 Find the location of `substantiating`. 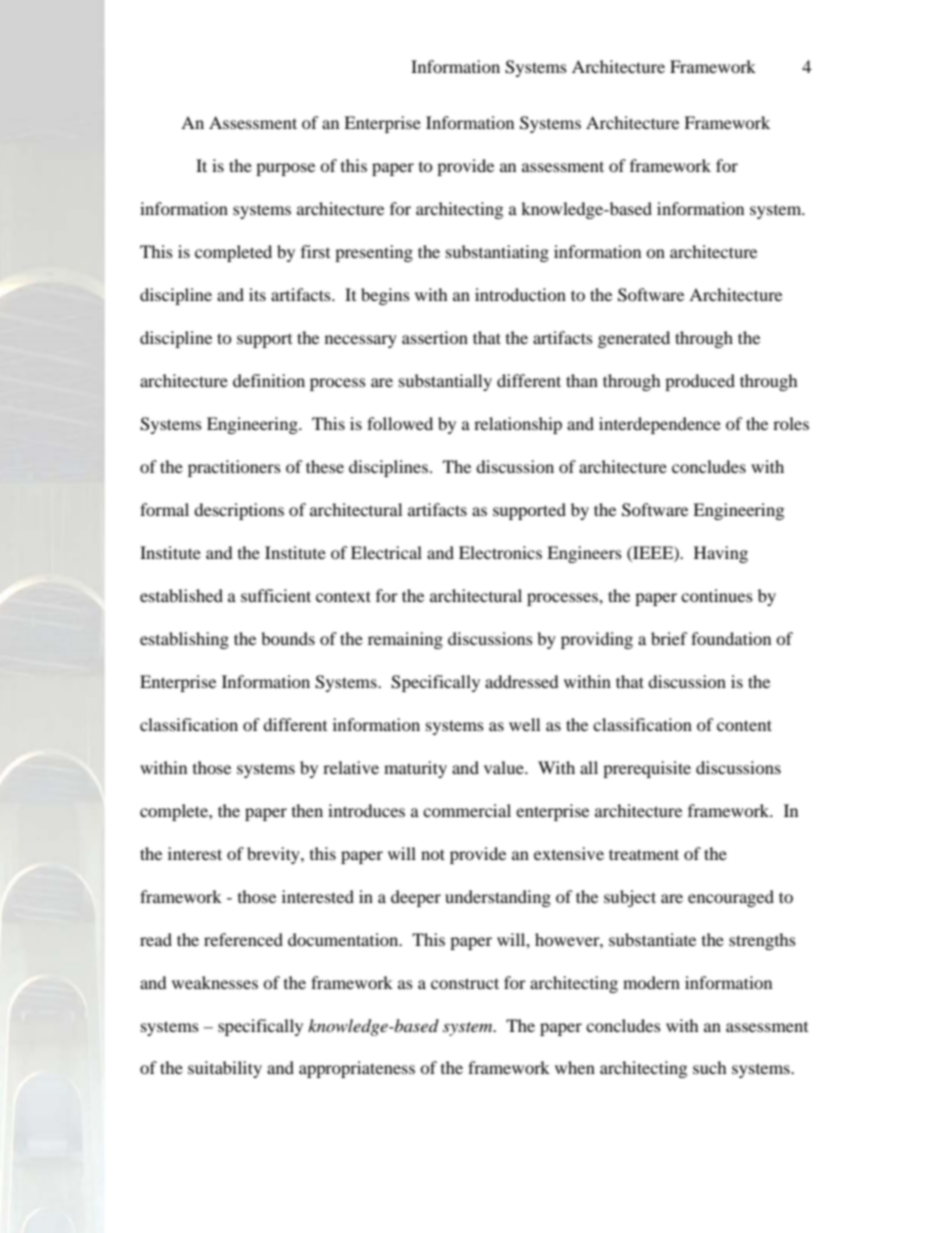

substantiating is located at coordinates (497, 253).
